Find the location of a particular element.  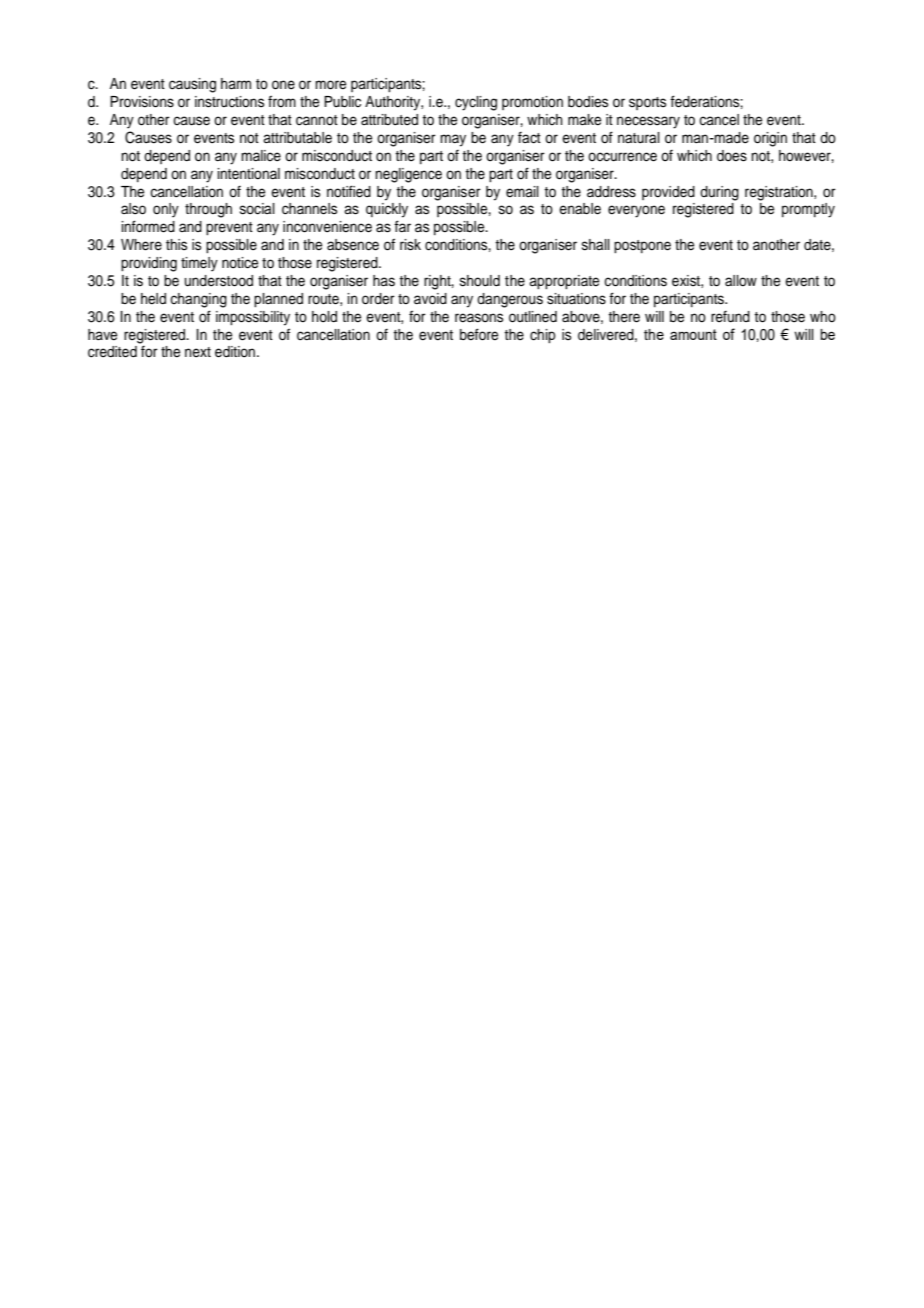

risk is located at coordinates (410, 245).
